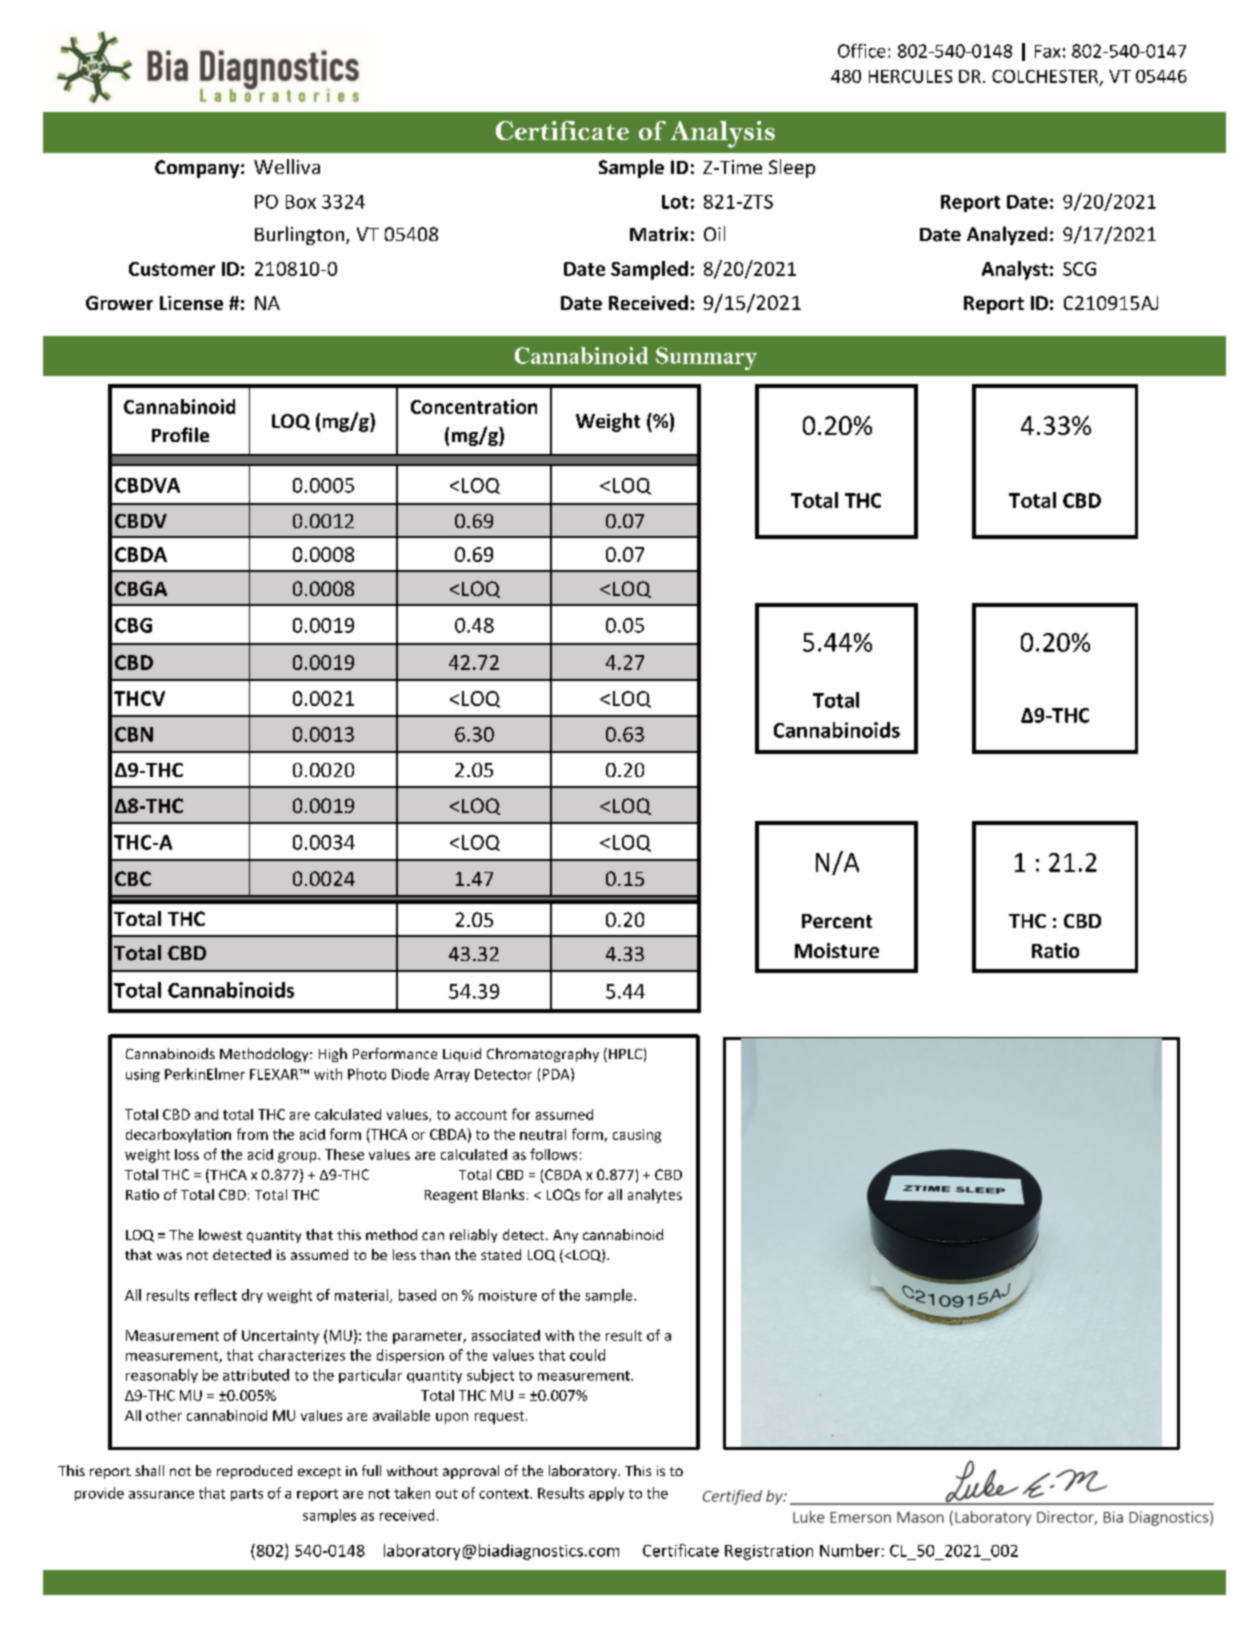  I want to click on Burlington, so click(299, 235).
